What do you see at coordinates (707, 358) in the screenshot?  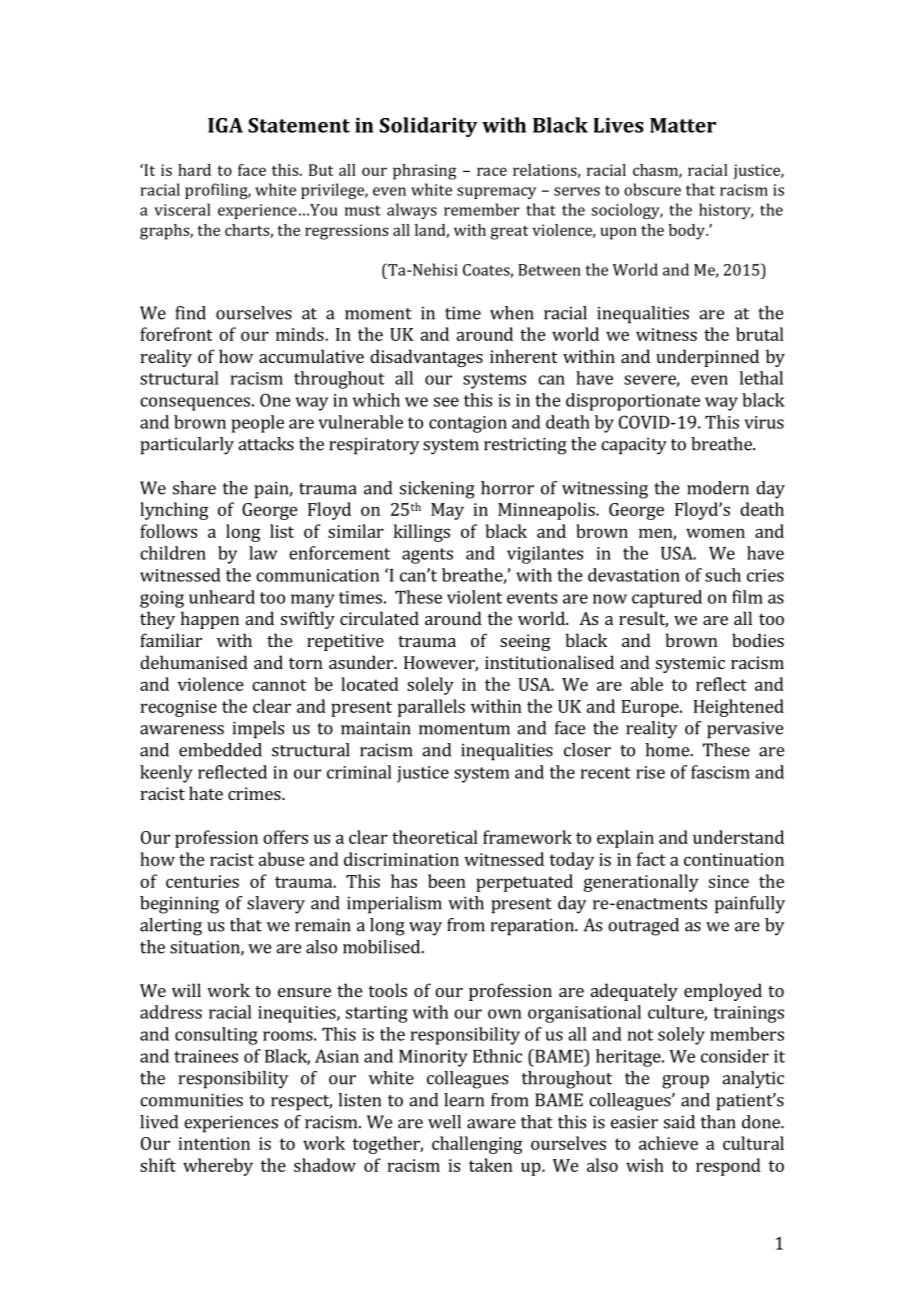 I see `underpinned` at bounding box center [707, 358].
